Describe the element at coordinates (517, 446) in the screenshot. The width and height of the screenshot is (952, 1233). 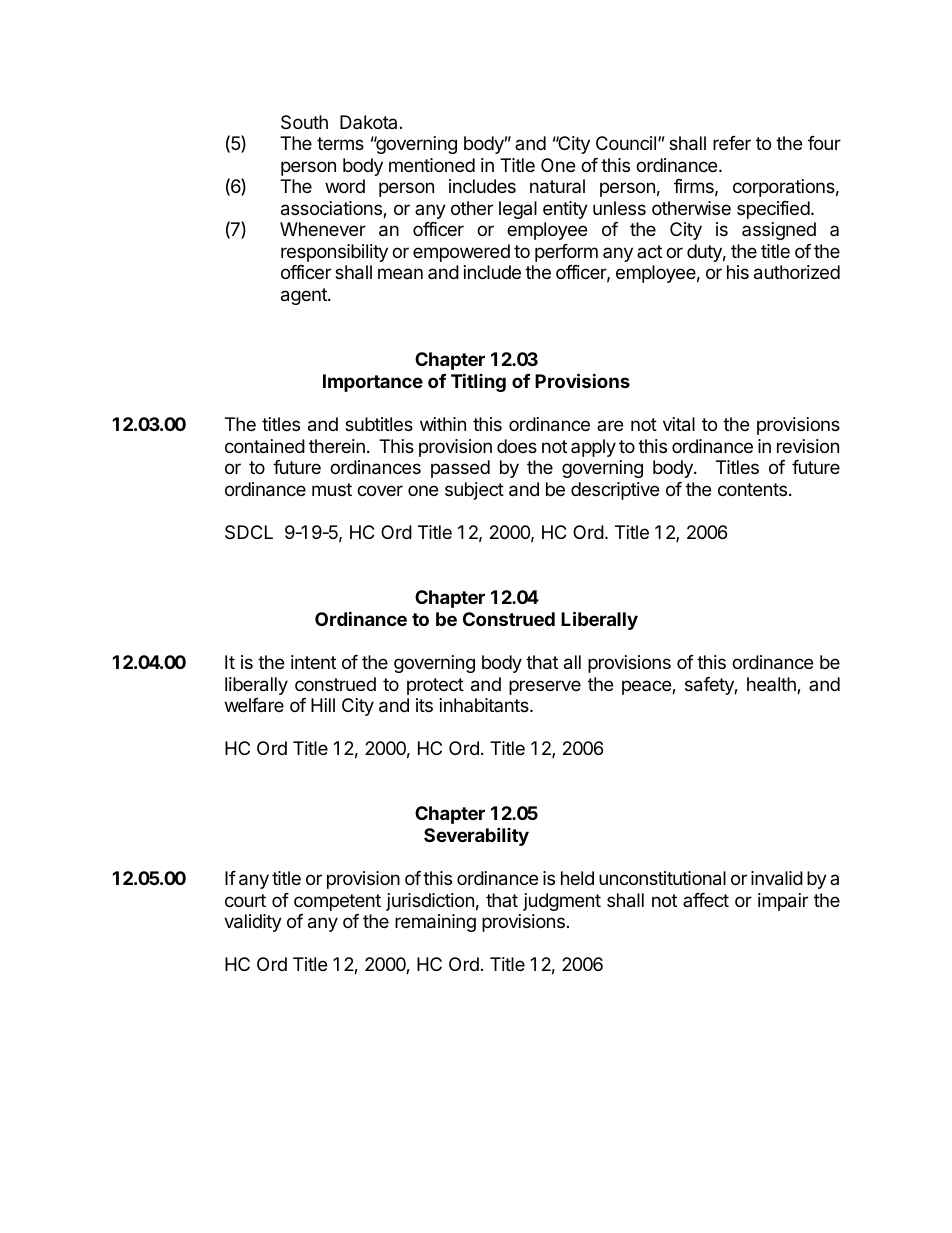
I see `does` at that location.
